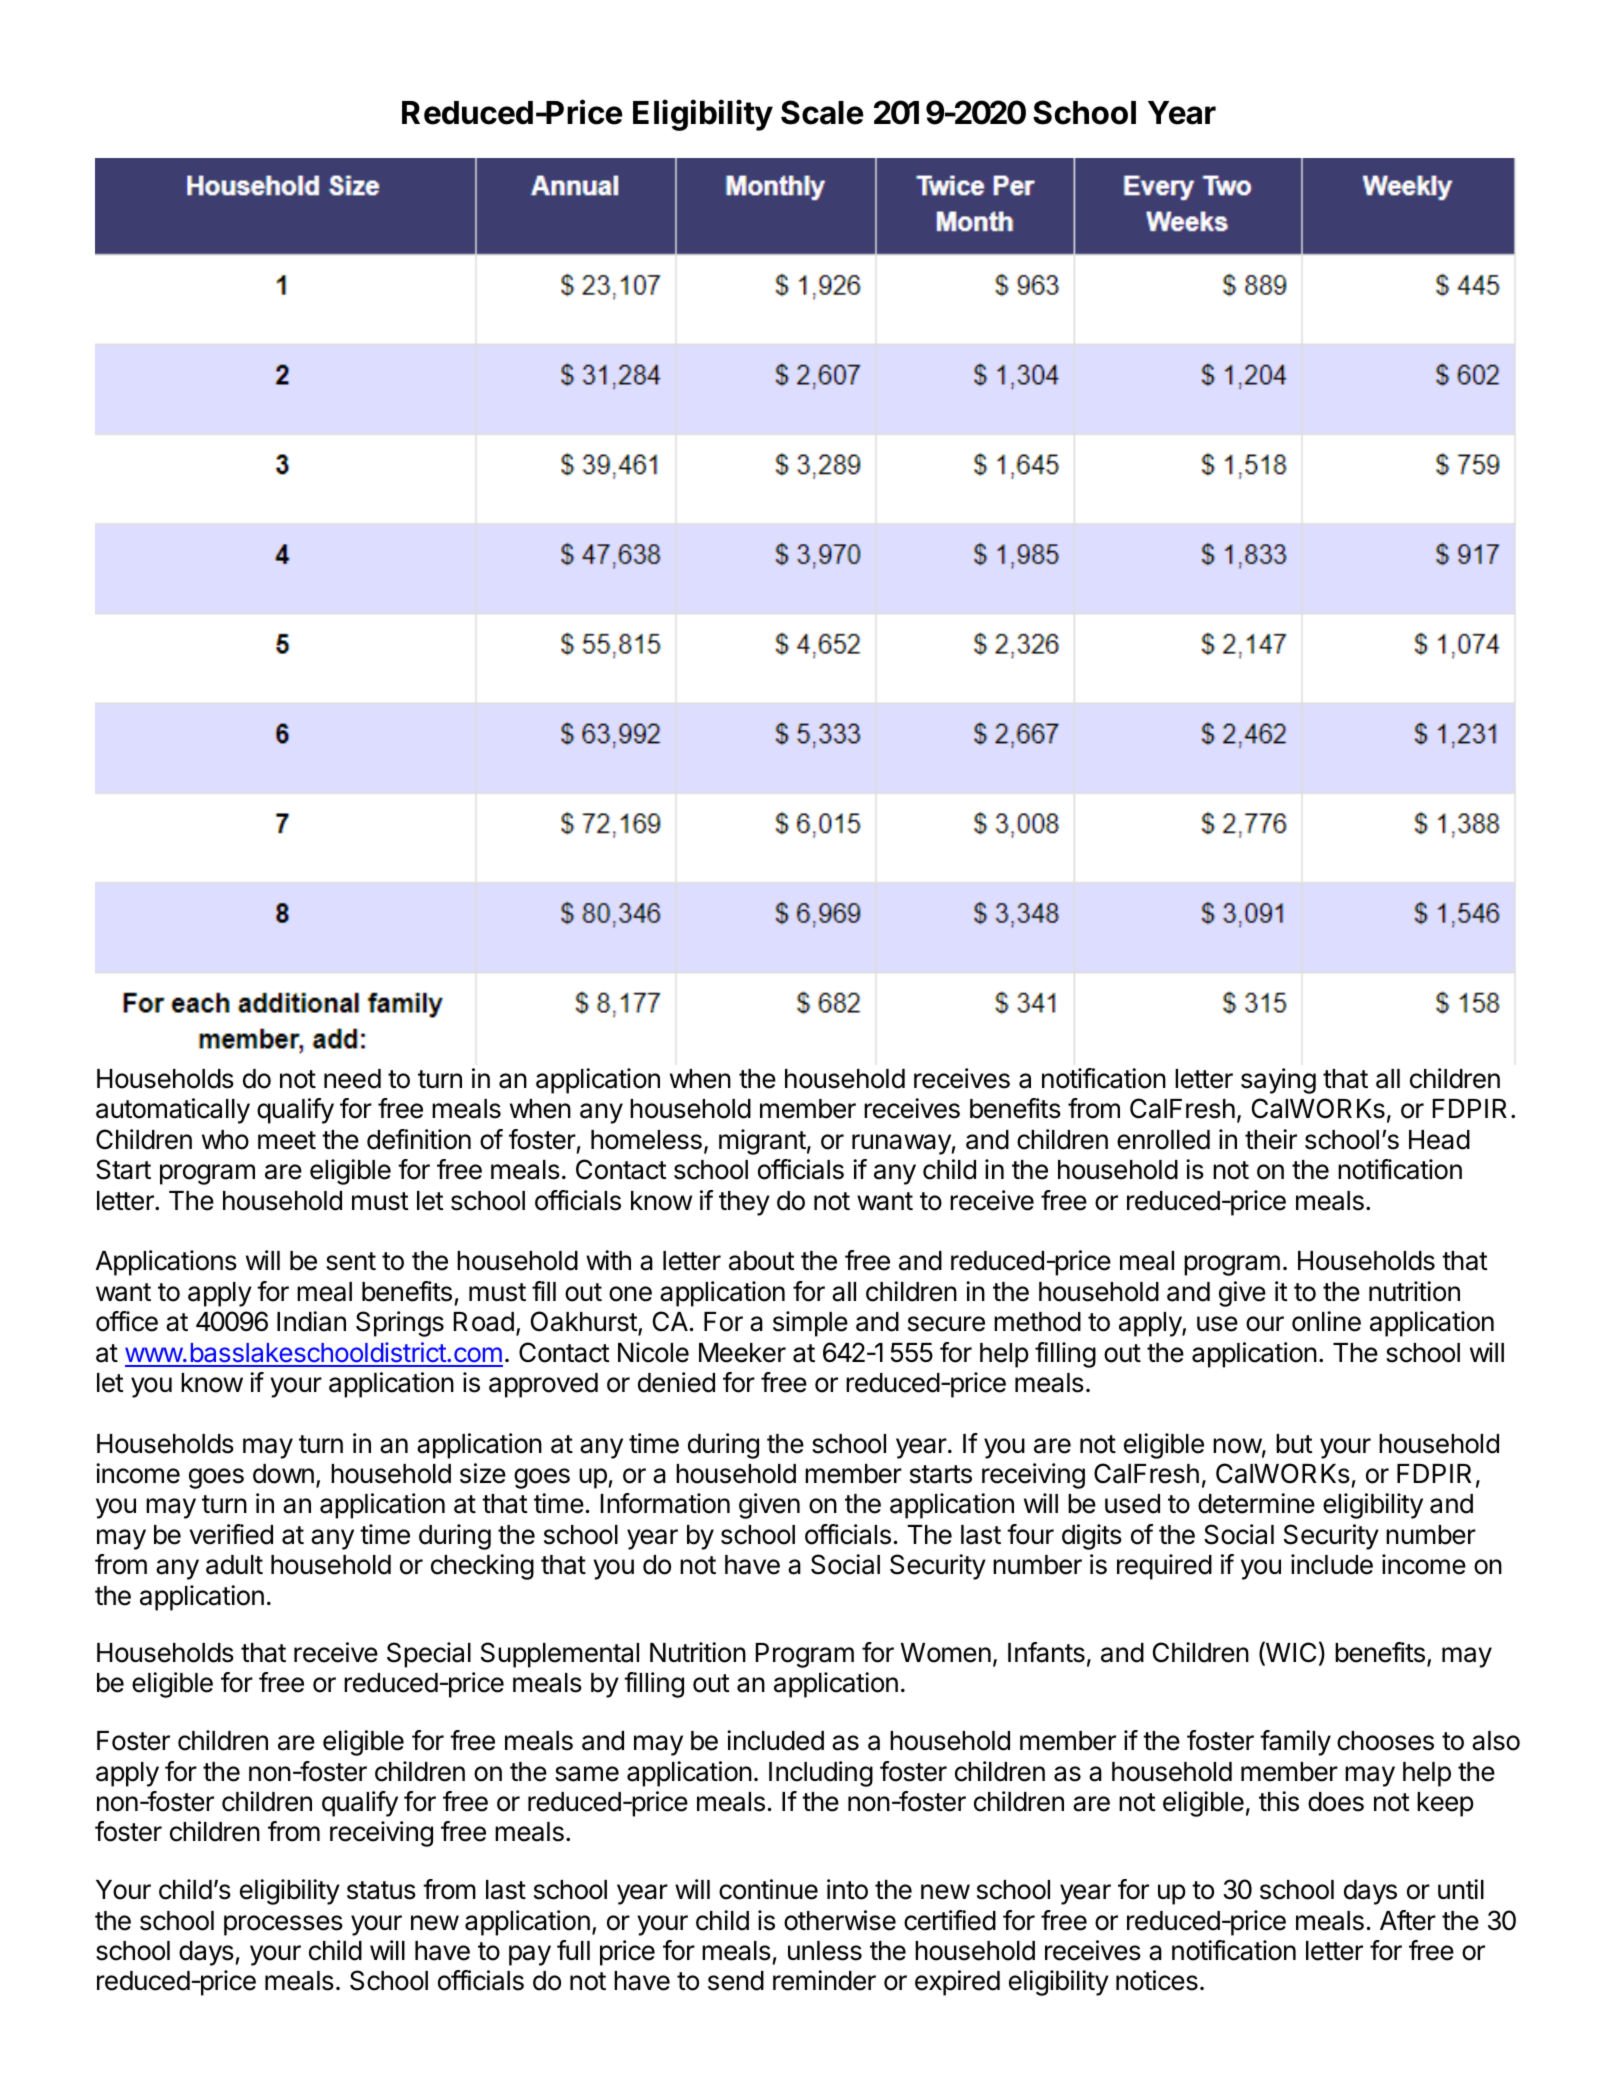 Image resolution: width=1616 pixels, height=2092 pixels. I want to click on migrant, so click(762, 1142).
